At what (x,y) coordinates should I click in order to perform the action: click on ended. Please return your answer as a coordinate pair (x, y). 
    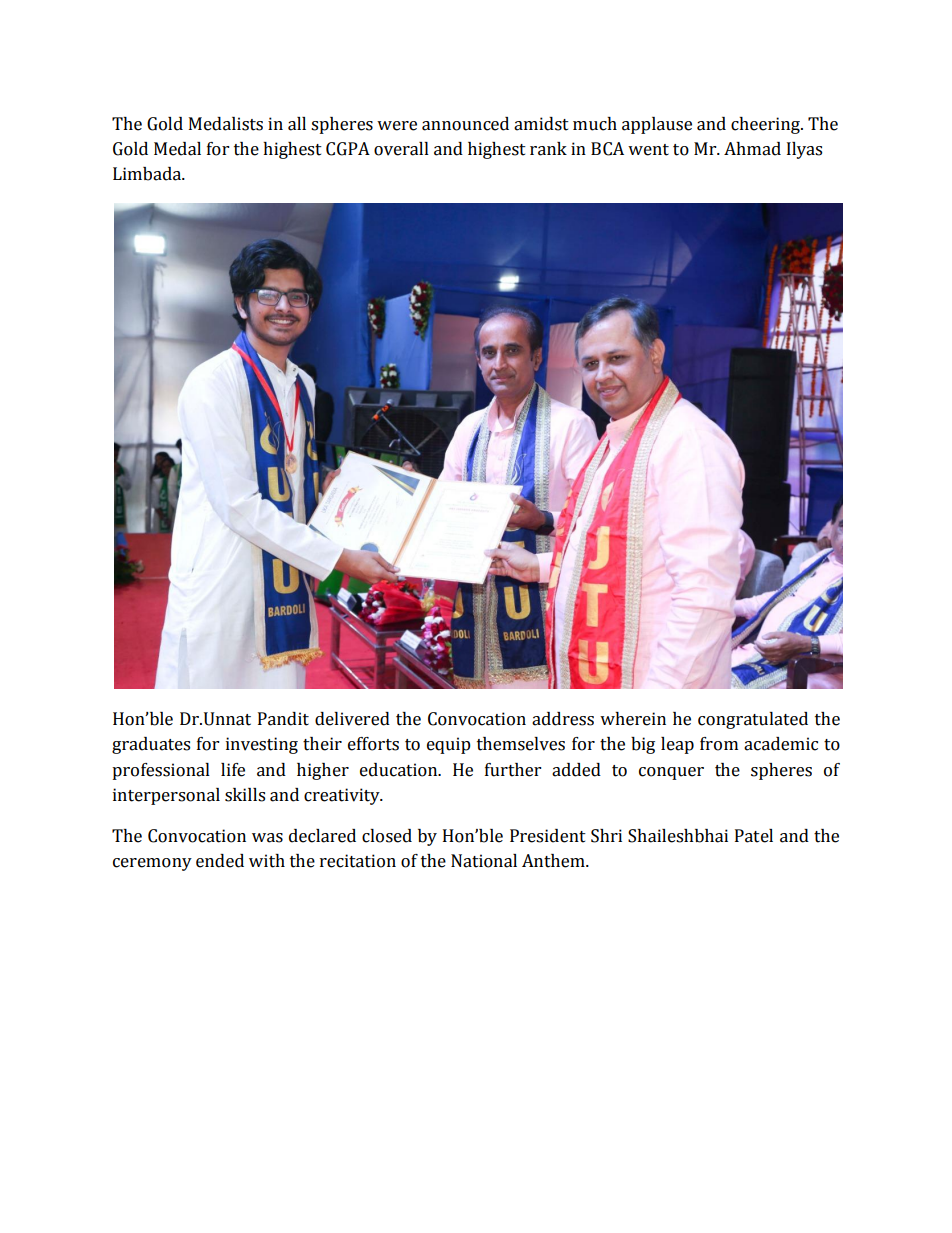
    Looking at the image, I should click on (220, 861).
